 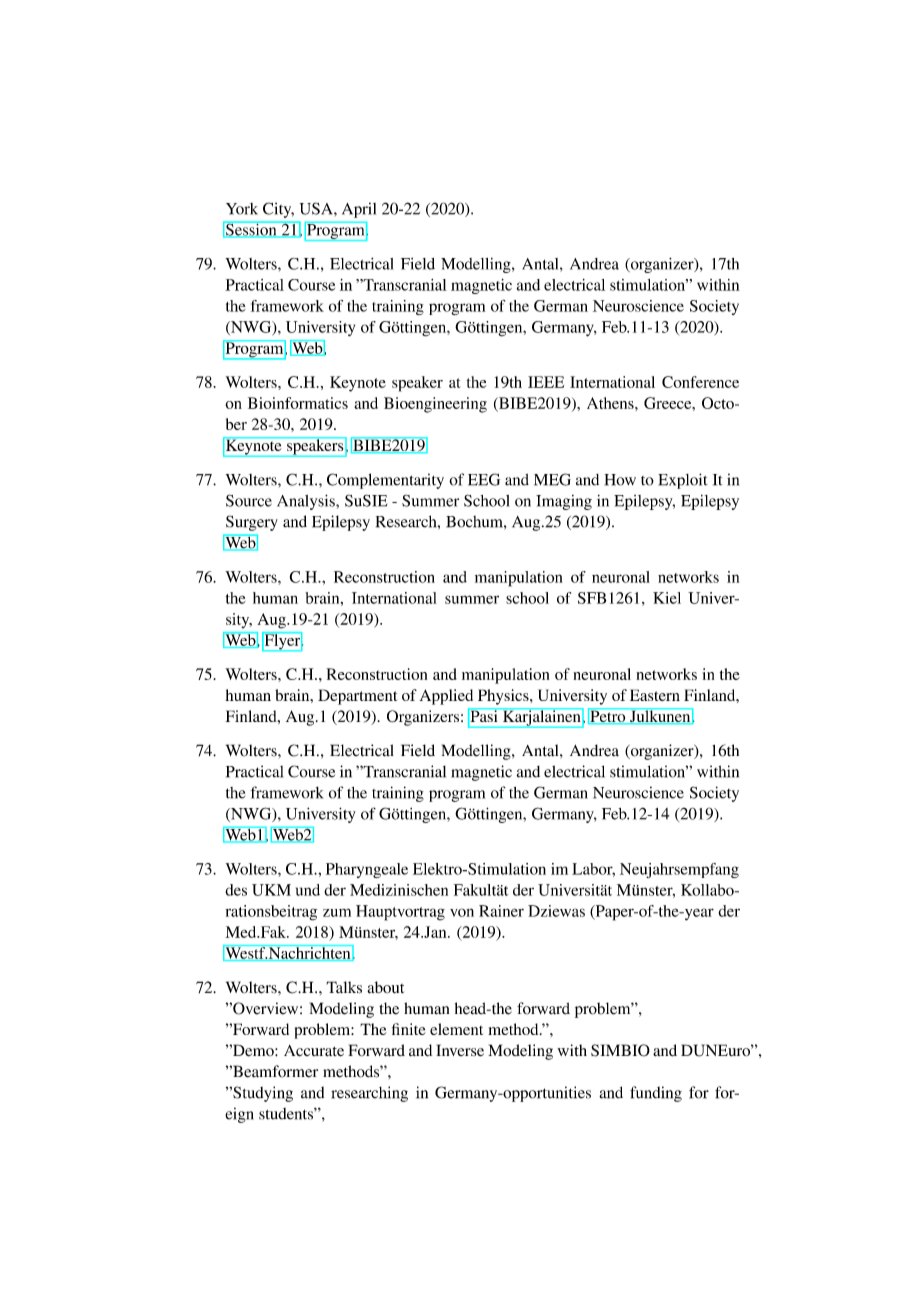 I want to click on von, so click(x=462, y=912).
